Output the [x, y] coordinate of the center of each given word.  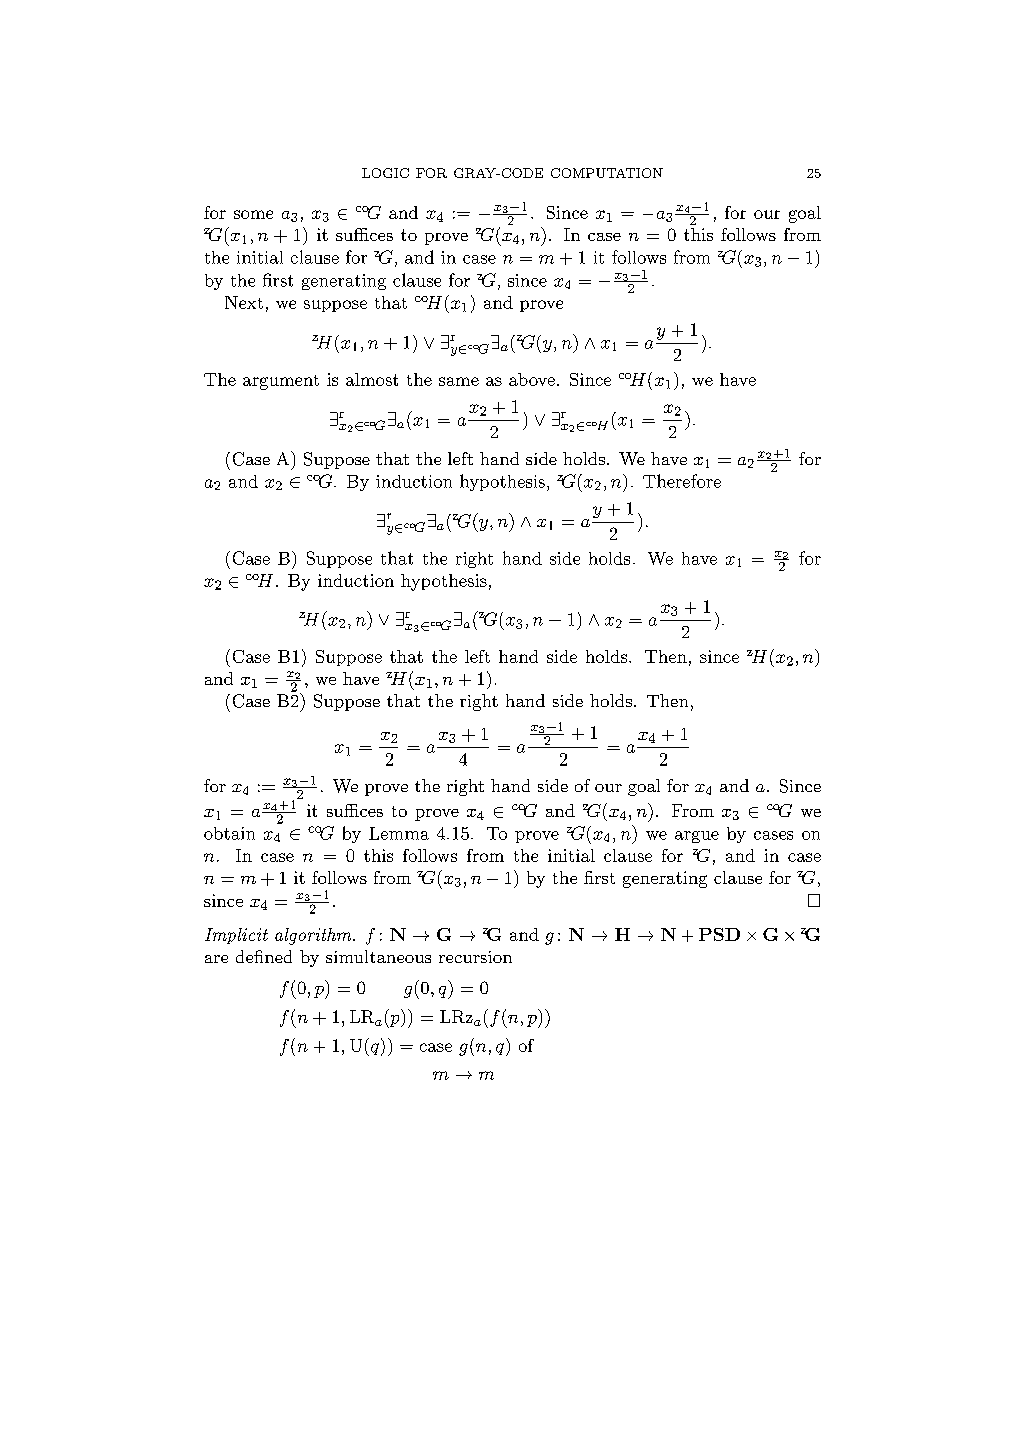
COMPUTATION [607, 173]
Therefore [682, 481]
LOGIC [385, 173]
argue [697, 837]
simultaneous [378, 956]
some [253, 214]
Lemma [399, 833]
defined [264, 956]
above [532, 379]
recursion [475, 957]
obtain [229, 833]
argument [281, 382]
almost [372, 379]
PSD [719, 934]
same [459, 381]
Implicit [236, 936]
